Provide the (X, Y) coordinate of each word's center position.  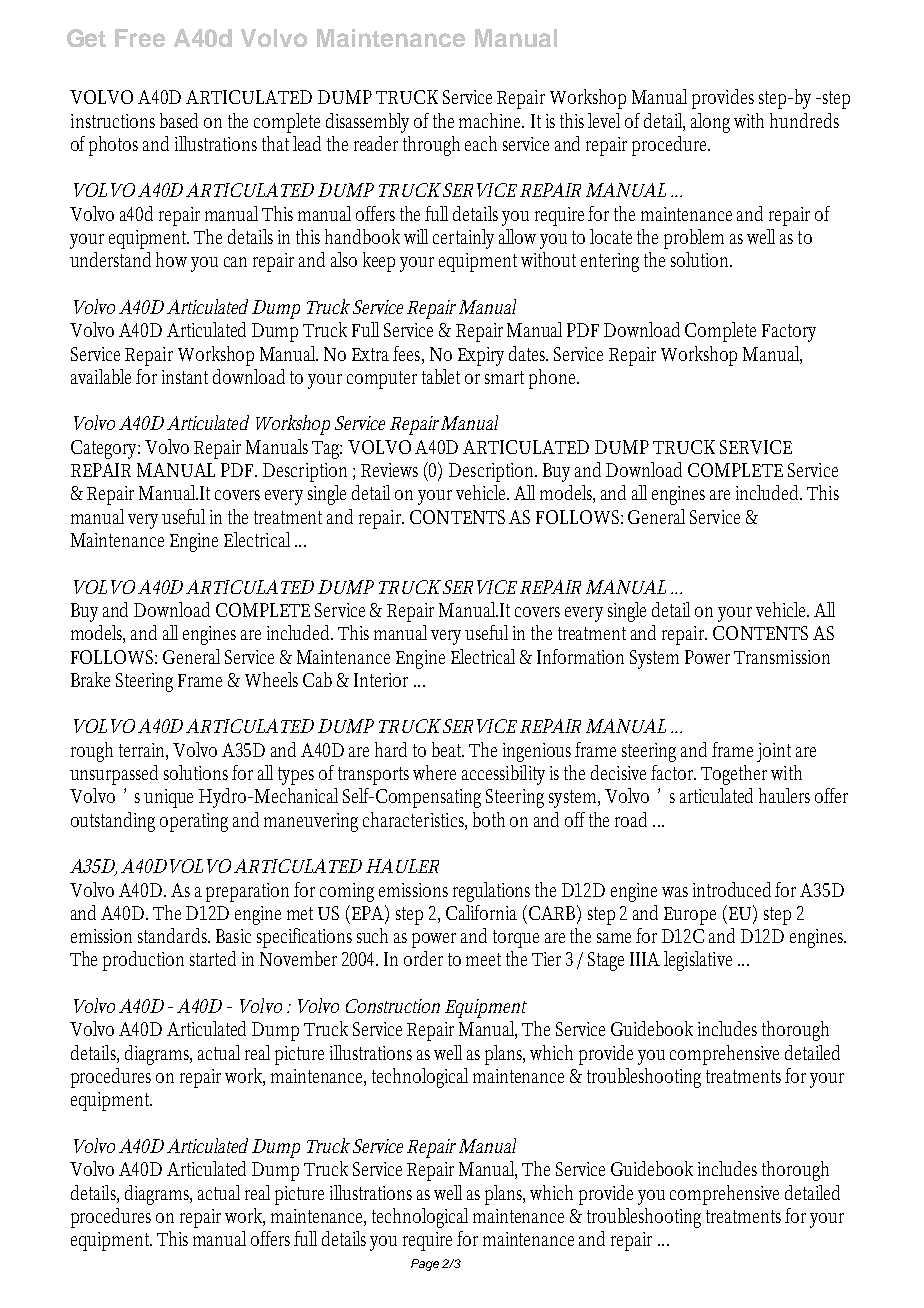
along (710, 123)
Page (425, 1265)
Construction (393, 1006)
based (179, 120)
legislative (698, 961)
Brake (90, 679)
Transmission (782, 657)
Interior (381, 680)
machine (491, 120)
